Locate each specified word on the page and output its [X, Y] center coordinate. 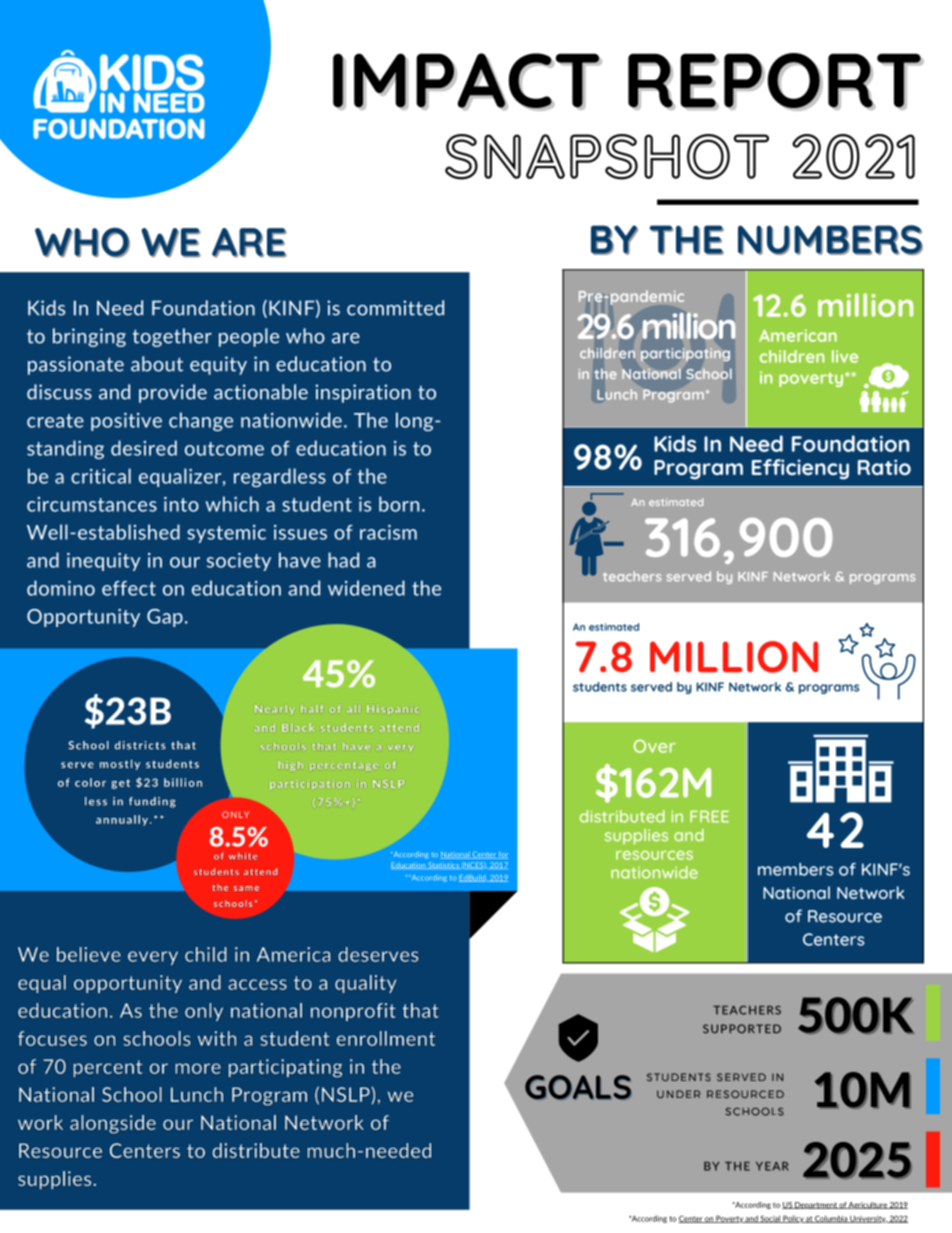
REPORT [775, 81]
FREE [709, 817]
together [172, 337]
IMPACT [467, 81]
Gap [165, 618]
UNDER [678, 1094]
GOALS [578, 1087]
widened [366, 588]
